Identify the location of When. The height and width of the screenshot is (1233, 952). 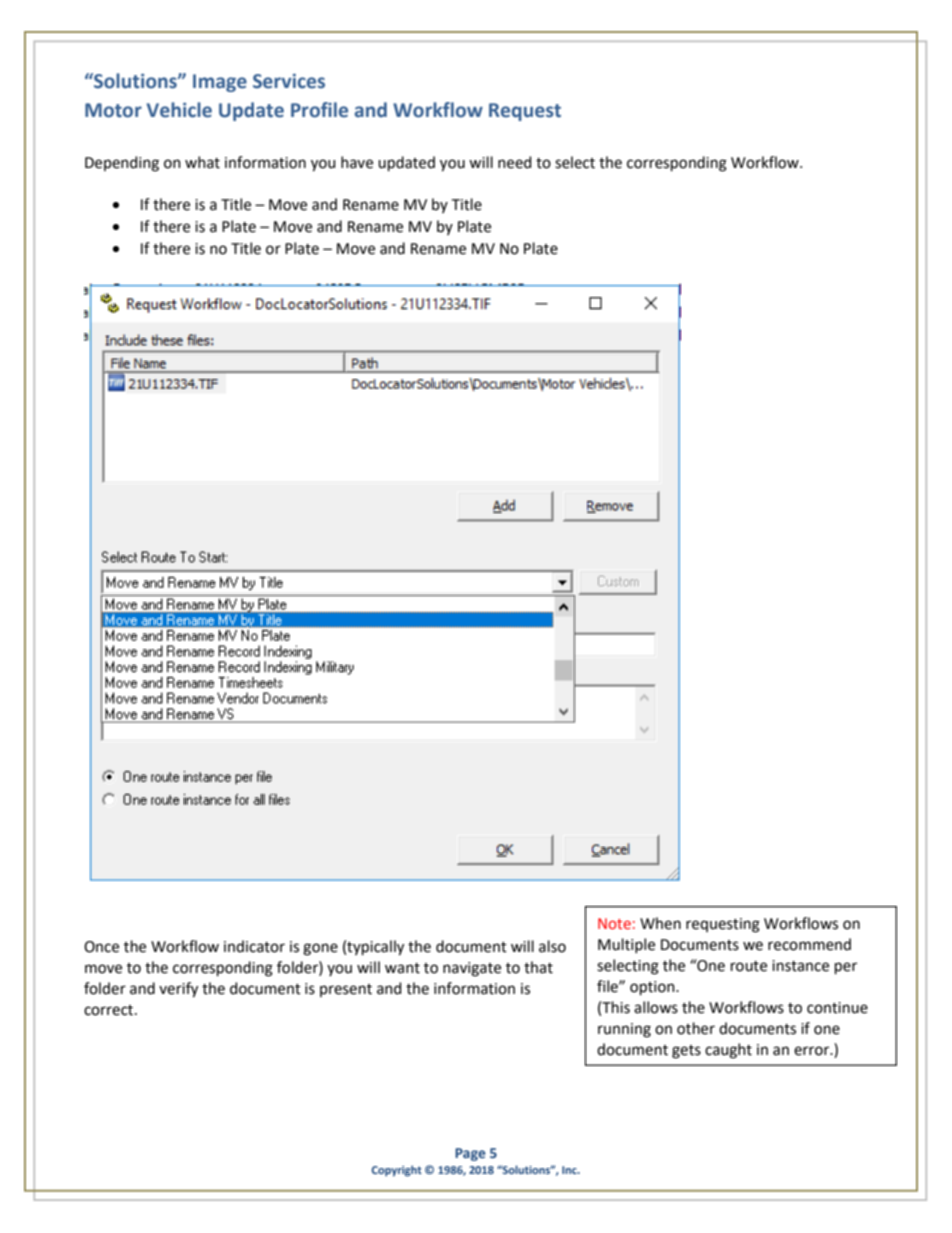
(660, 923).
